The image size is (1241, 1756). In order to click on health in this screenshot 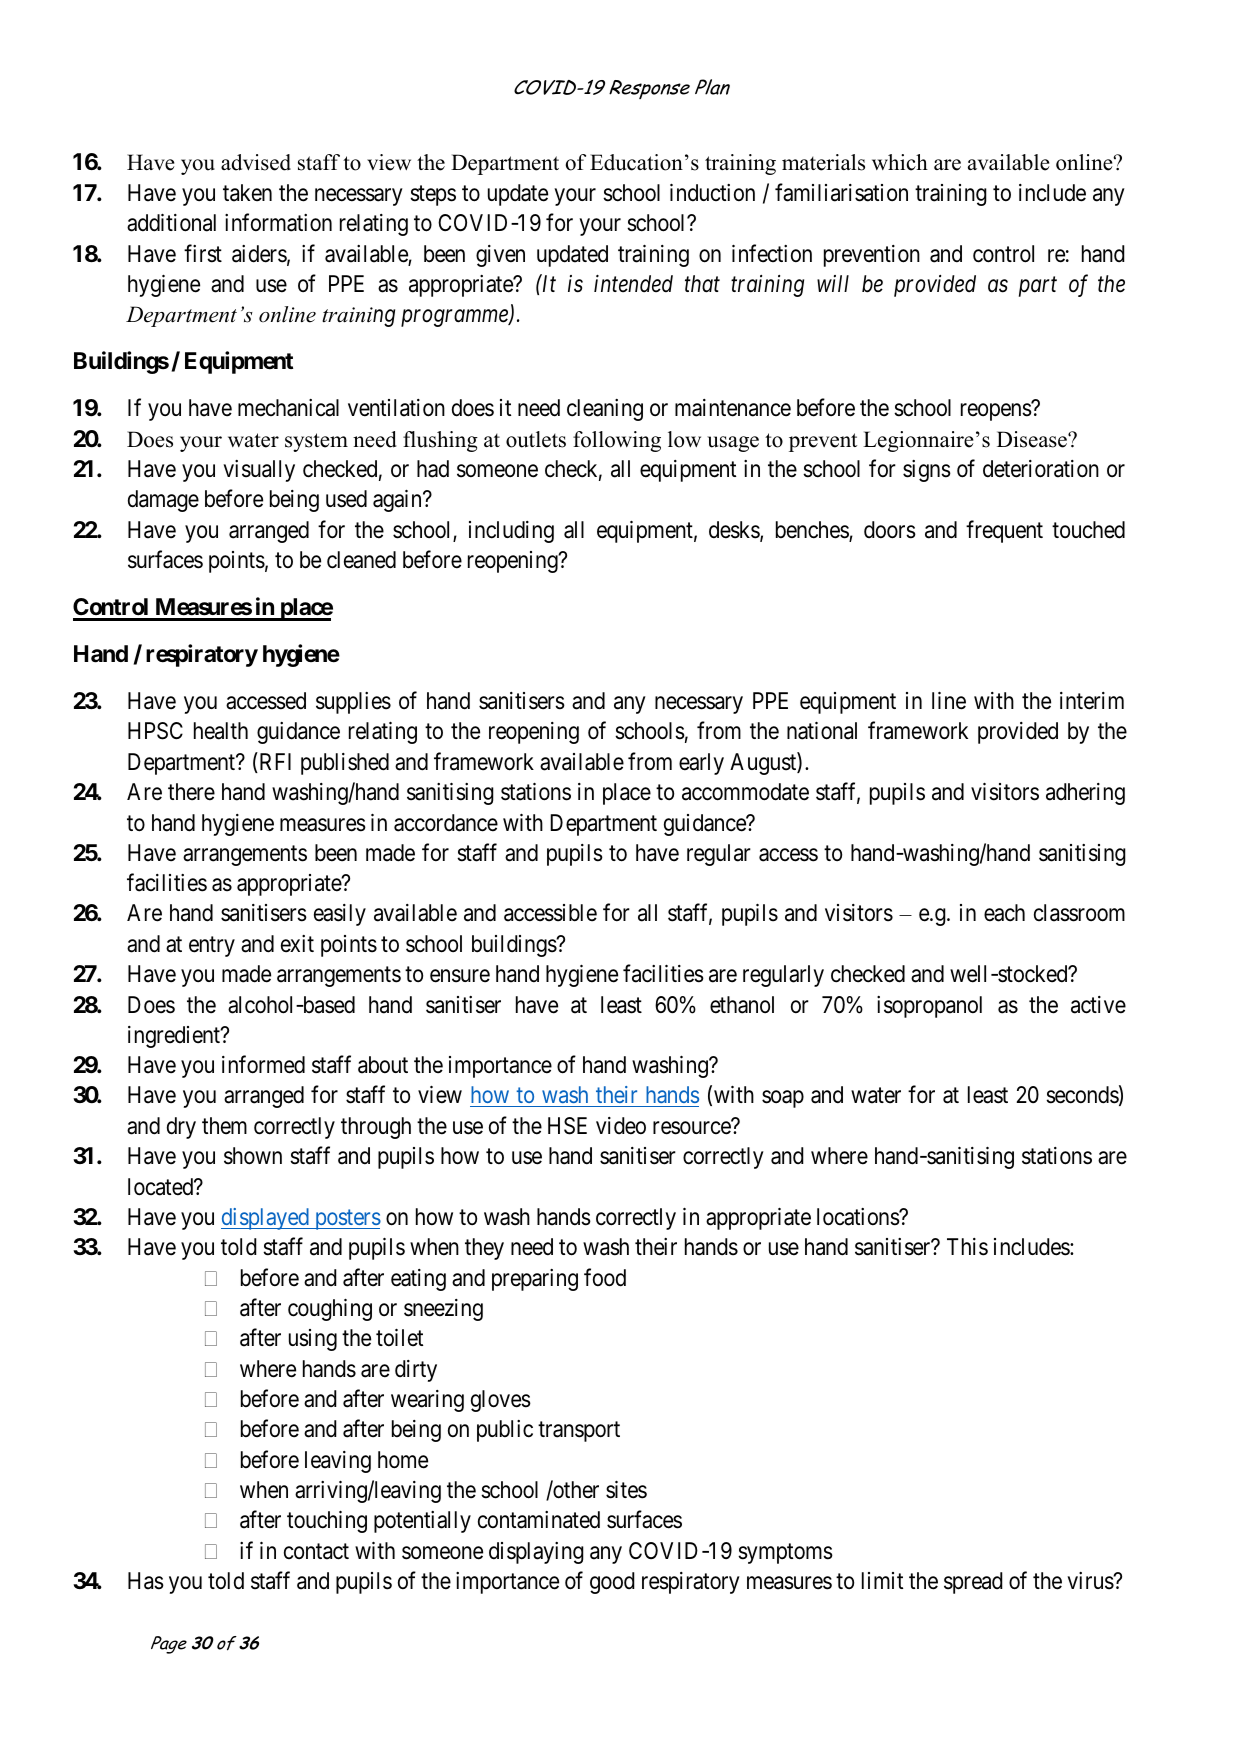, I will do `click(221, 731)`.
